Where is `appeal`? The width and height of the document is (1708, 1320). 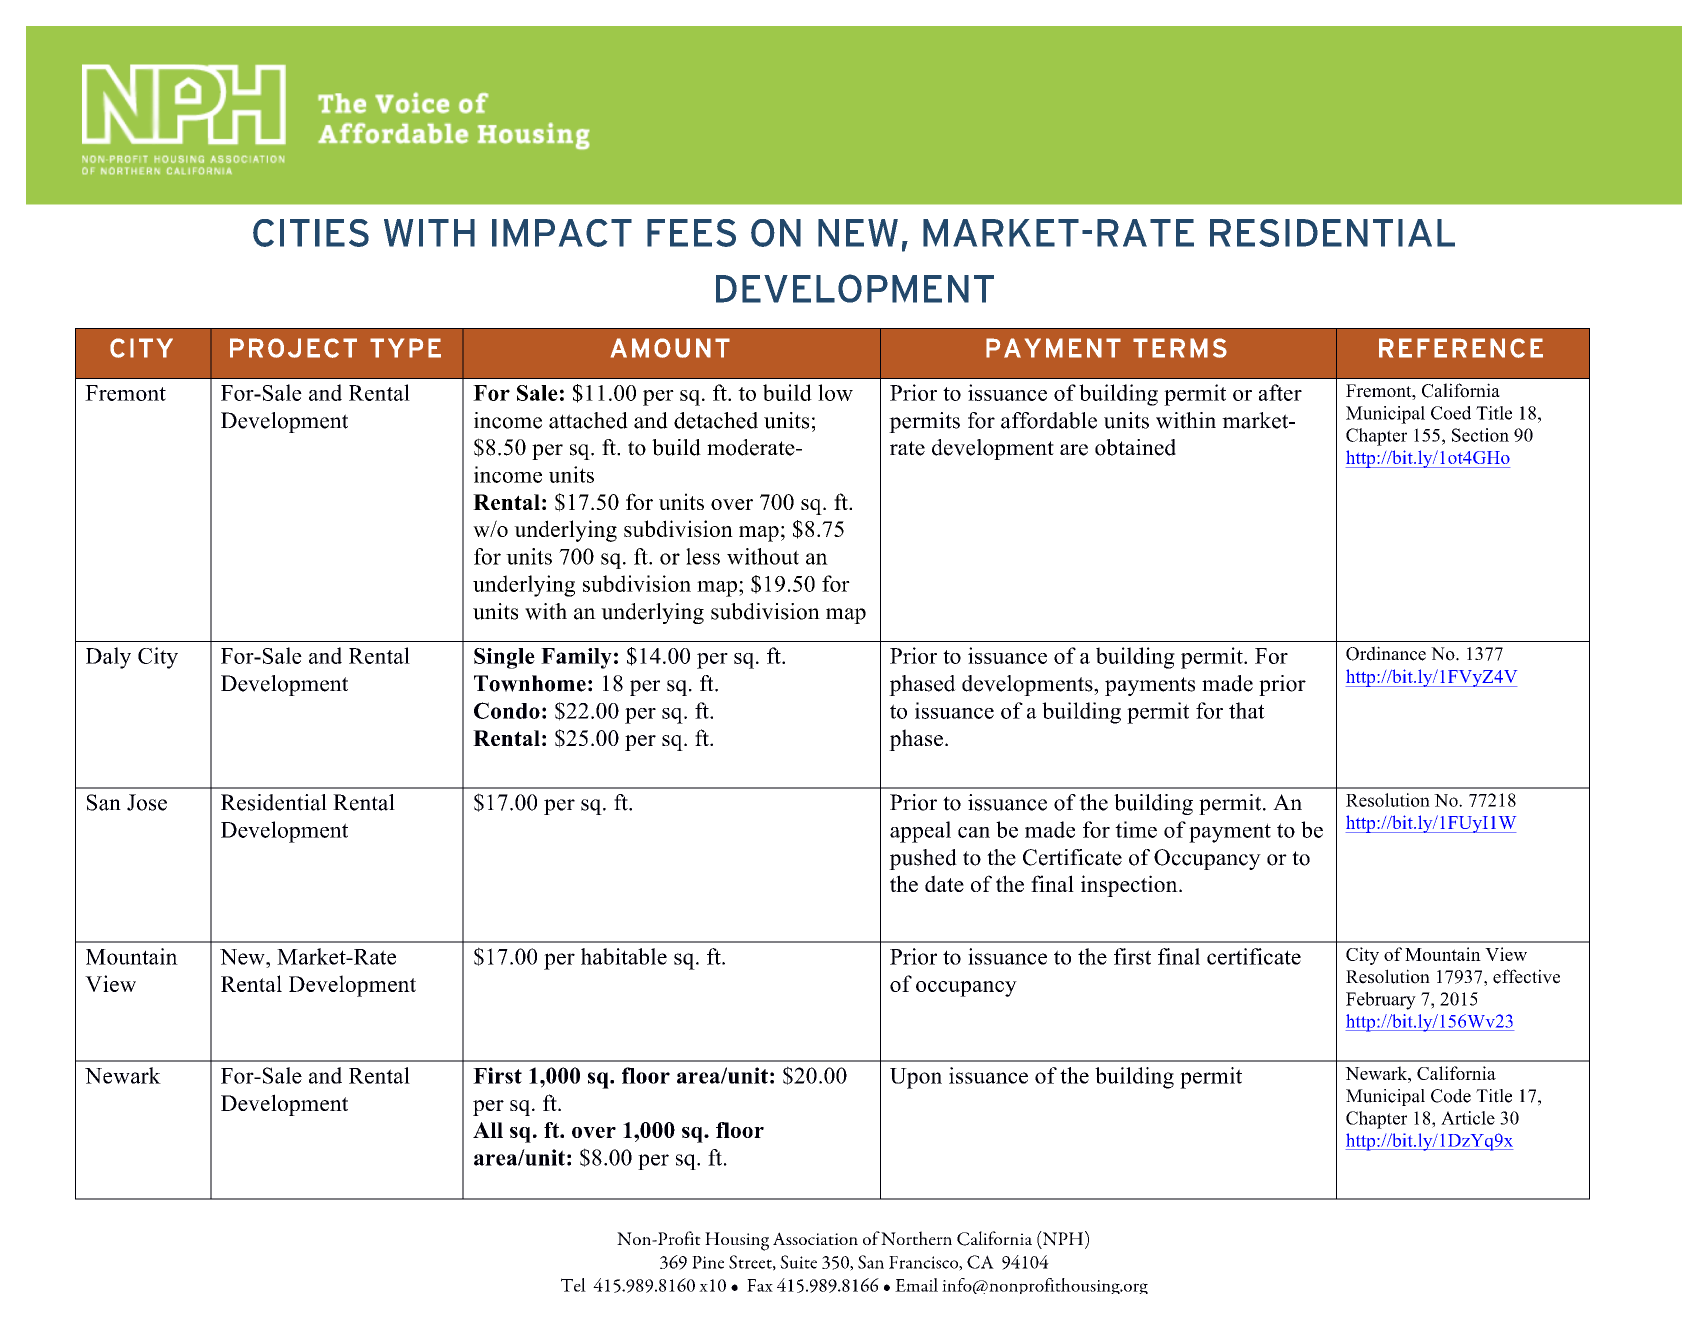 appeal is located at coordinates (920, 832).
